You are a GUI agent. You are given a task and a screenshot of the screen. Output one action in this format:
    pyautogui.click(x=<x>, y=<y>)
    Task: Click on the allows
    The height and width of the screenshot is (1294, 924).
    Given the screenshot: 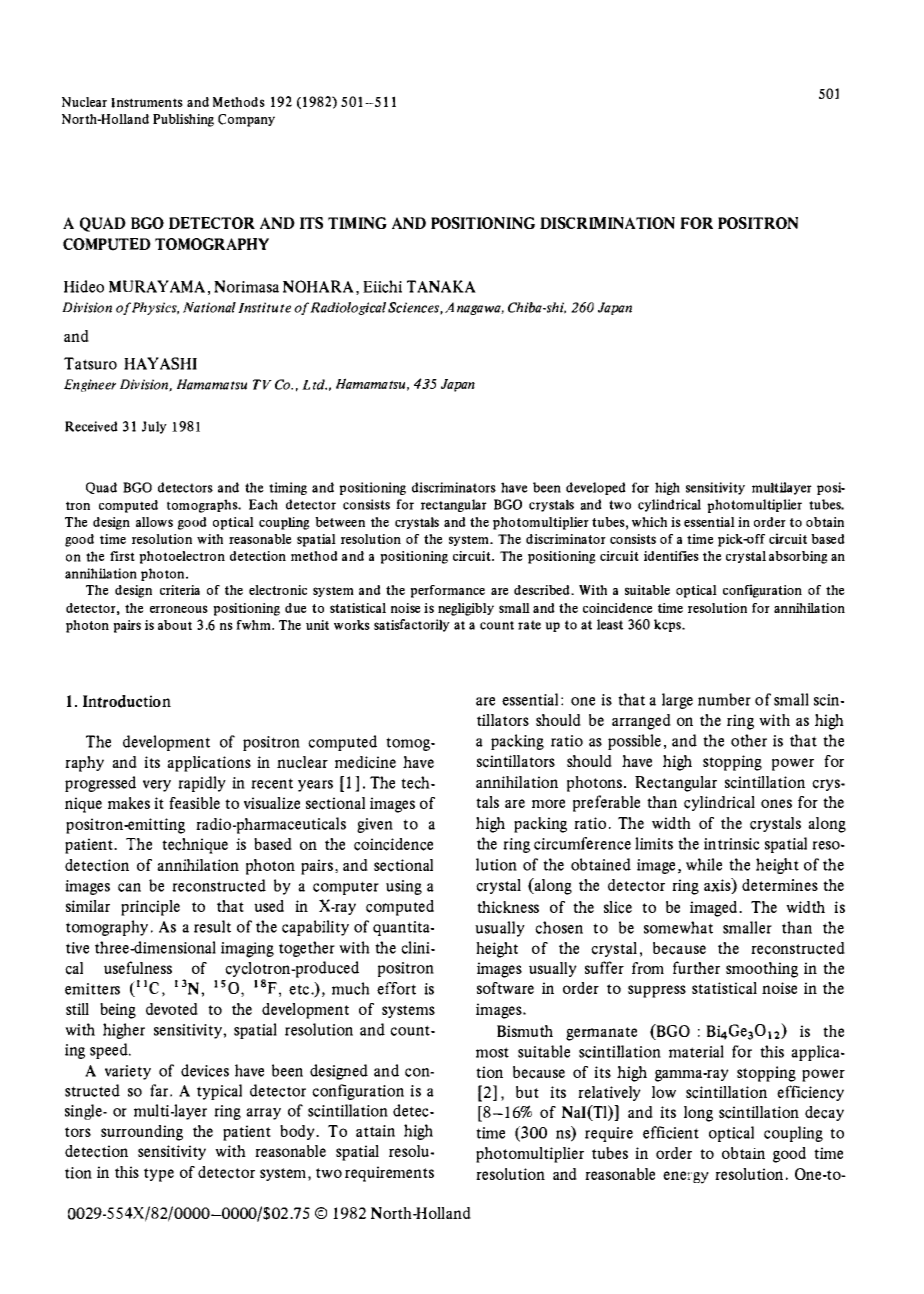 What is the action you would take?
    pyautogui.click(x=154, y=522)
